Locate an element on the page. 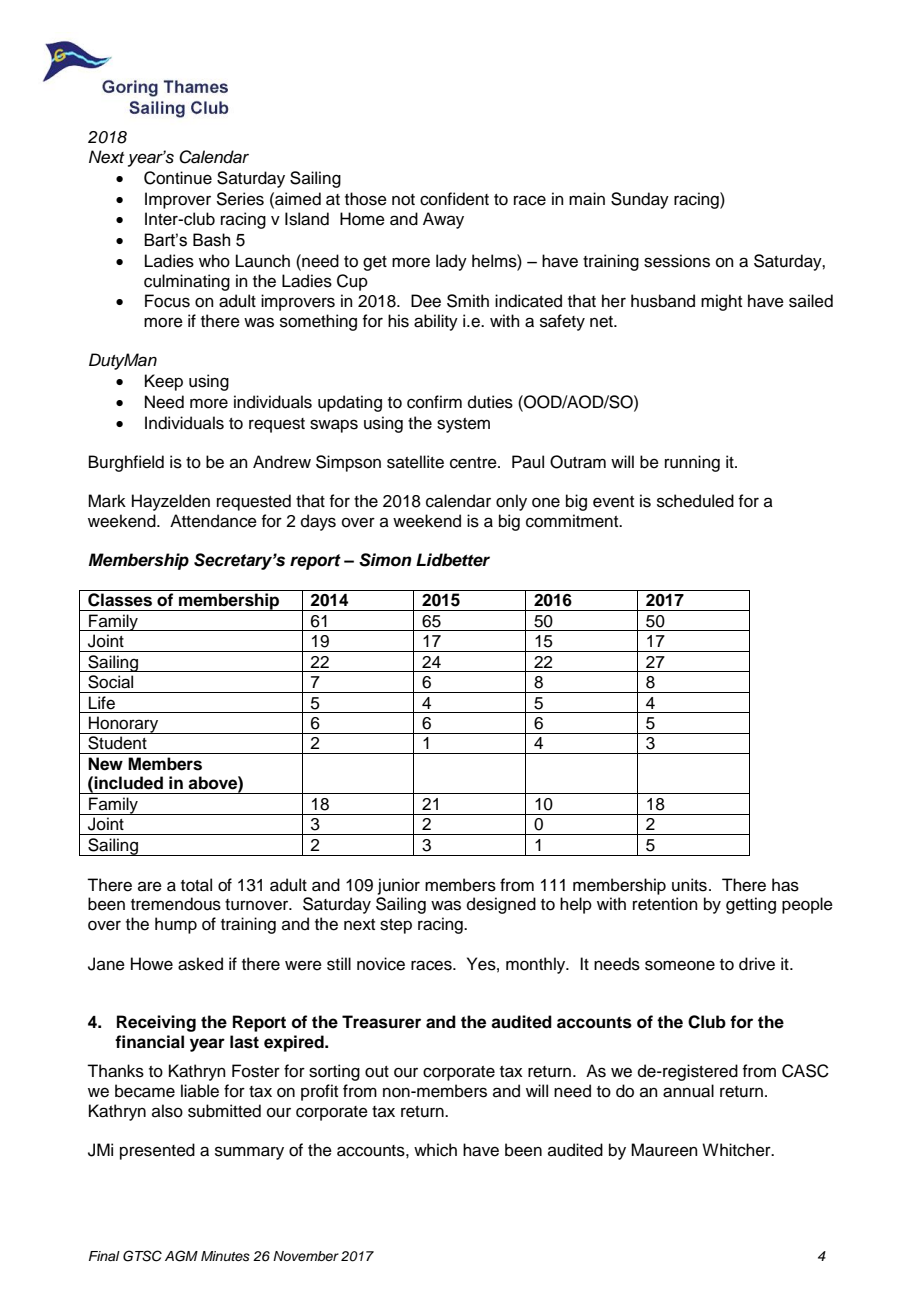 The image size is (924, 1308). sessions is located at coordinates (677, 261).
